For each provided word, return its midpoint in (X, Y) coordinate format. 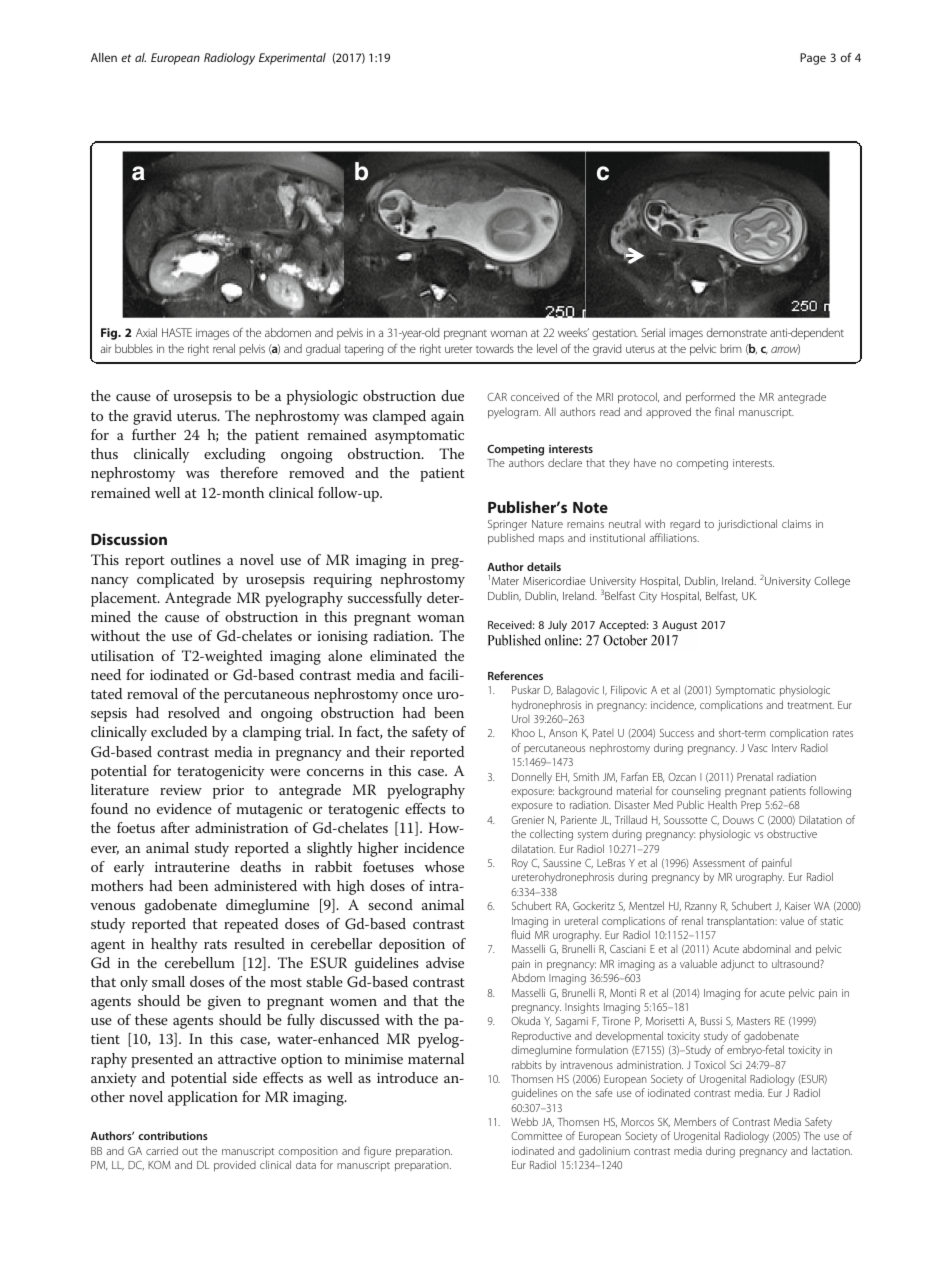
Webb (524, 1121)
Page (813, 59)
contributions (173, 1135)
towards (495, 348)
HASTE (177, 332)
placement (125, 599)
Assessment (719, 863)
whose (444, 866)
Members (695, 1121)
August (679, 626)
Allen (104, 57)
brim (731, 348)
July (557, 625)
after (175, 827)
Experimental (292, 59)
